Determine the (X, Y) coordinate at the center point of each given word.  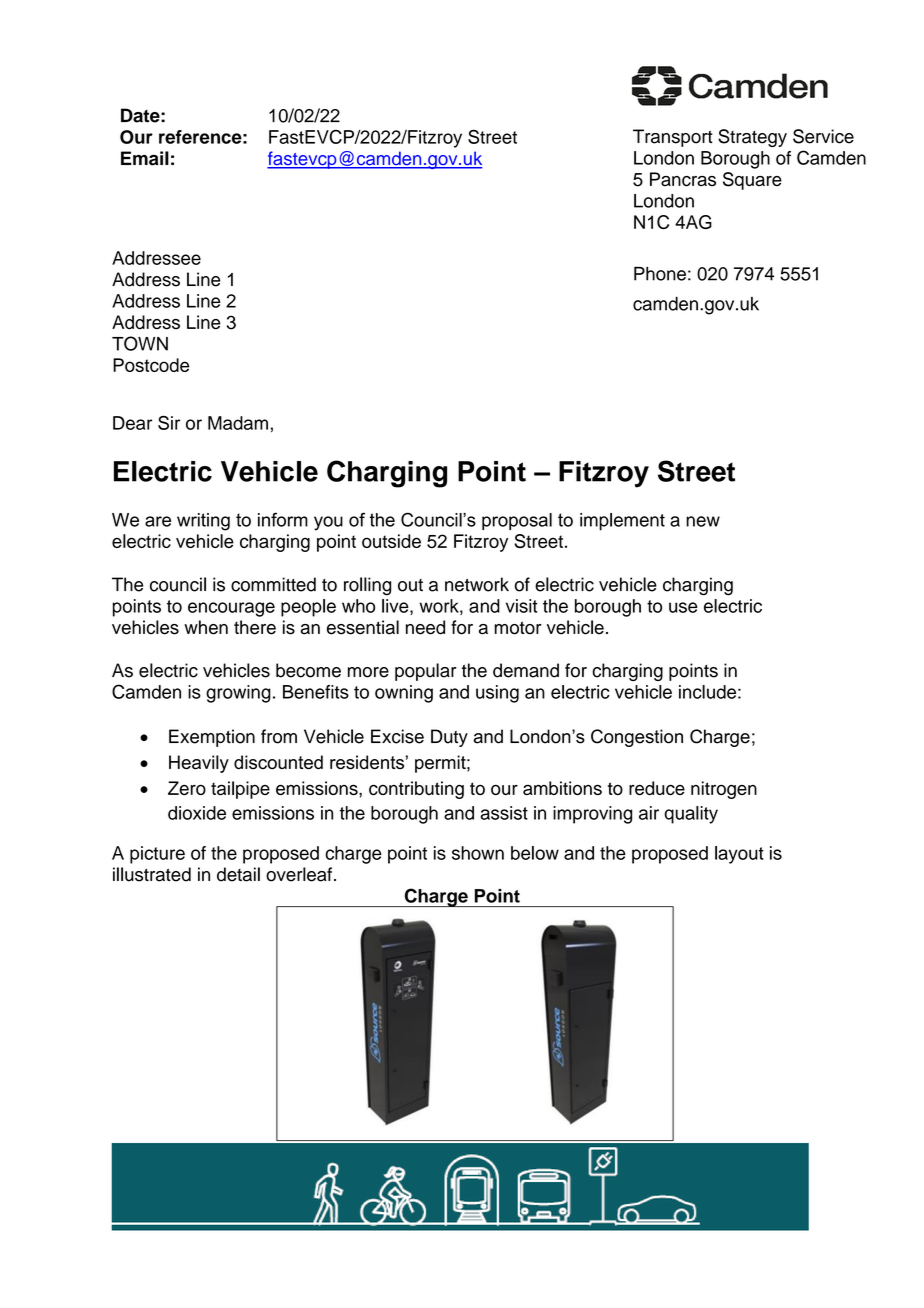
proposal (517, 521)
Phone (660, 274)
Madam (238, 423)
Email (145, 158)
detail (238, 874)
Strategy (752, 138)
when (206, 627)
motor (518, 628)
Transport (673, 138)
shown (478, 853)
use (683, 607)
